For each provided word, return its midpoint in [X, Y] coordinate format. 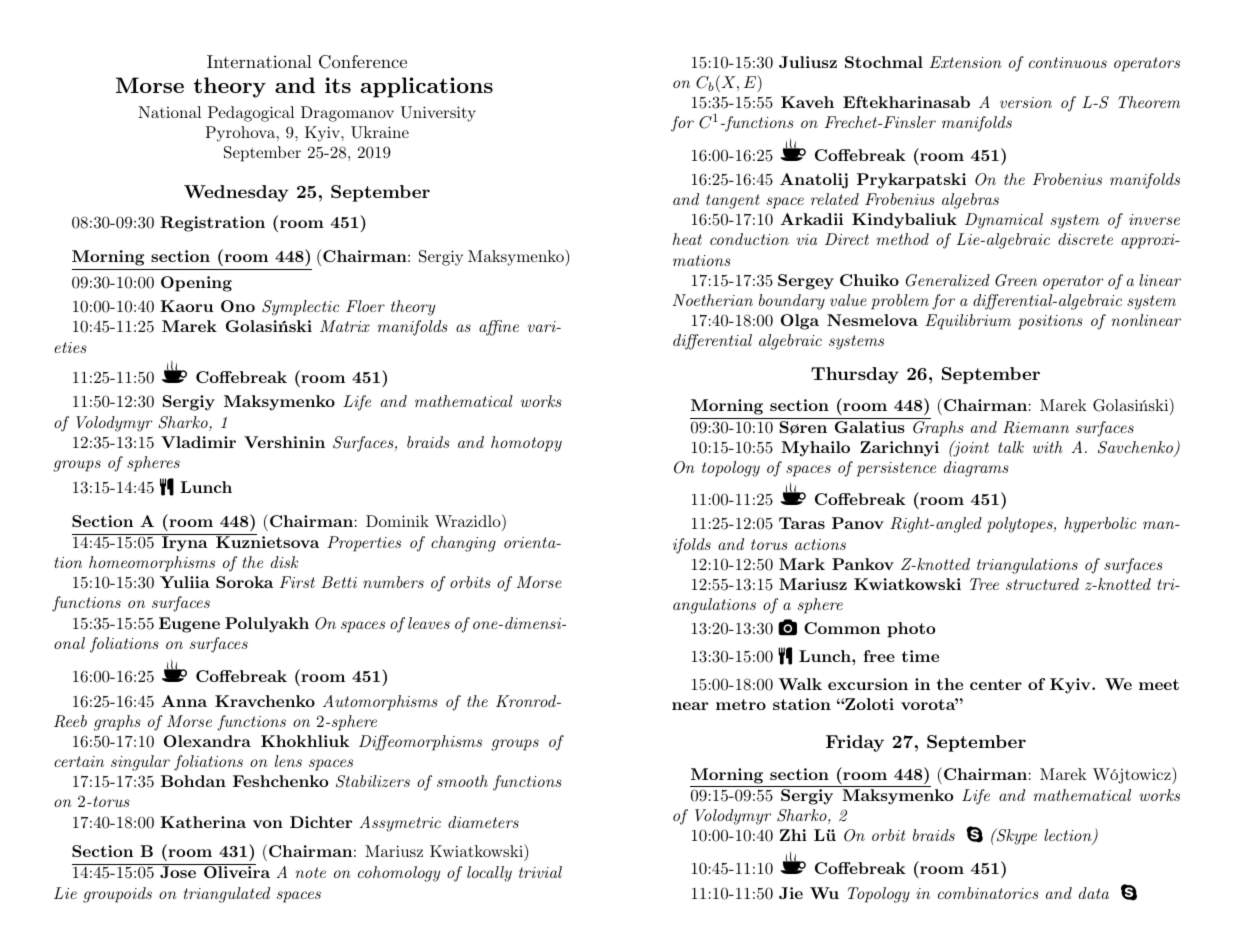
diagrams [976, 469]
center [996, 684]
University [438, 114]
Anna [184, 701]
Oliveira [236, 871]
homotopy [526, 444]
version [1026, 102]
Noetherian [712, 300]
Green [1016, 280]
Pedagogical [251, 114]
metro [741, 704]
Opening [196, 284]
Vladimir [198, 442]
